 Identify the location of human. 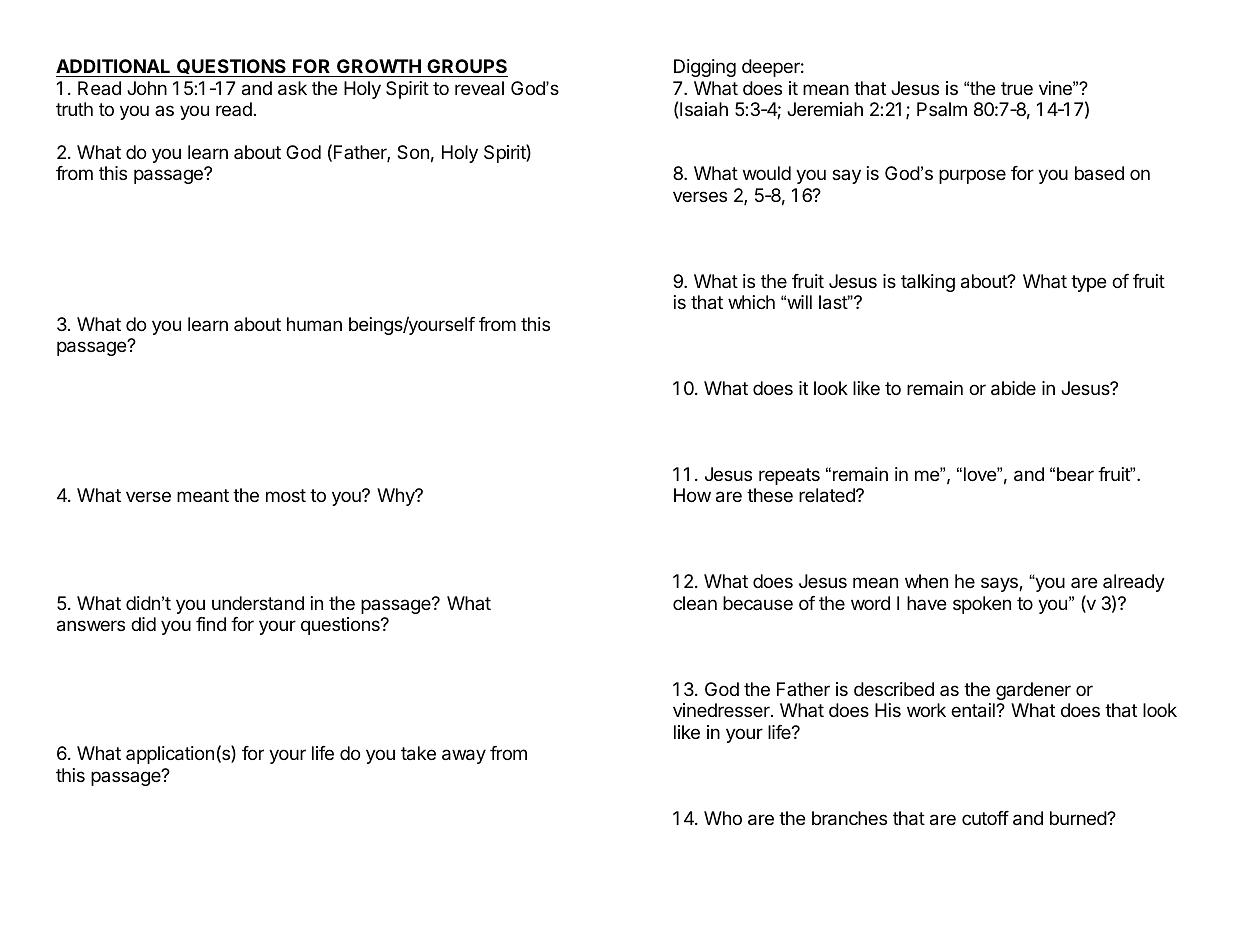
(314, 324).
